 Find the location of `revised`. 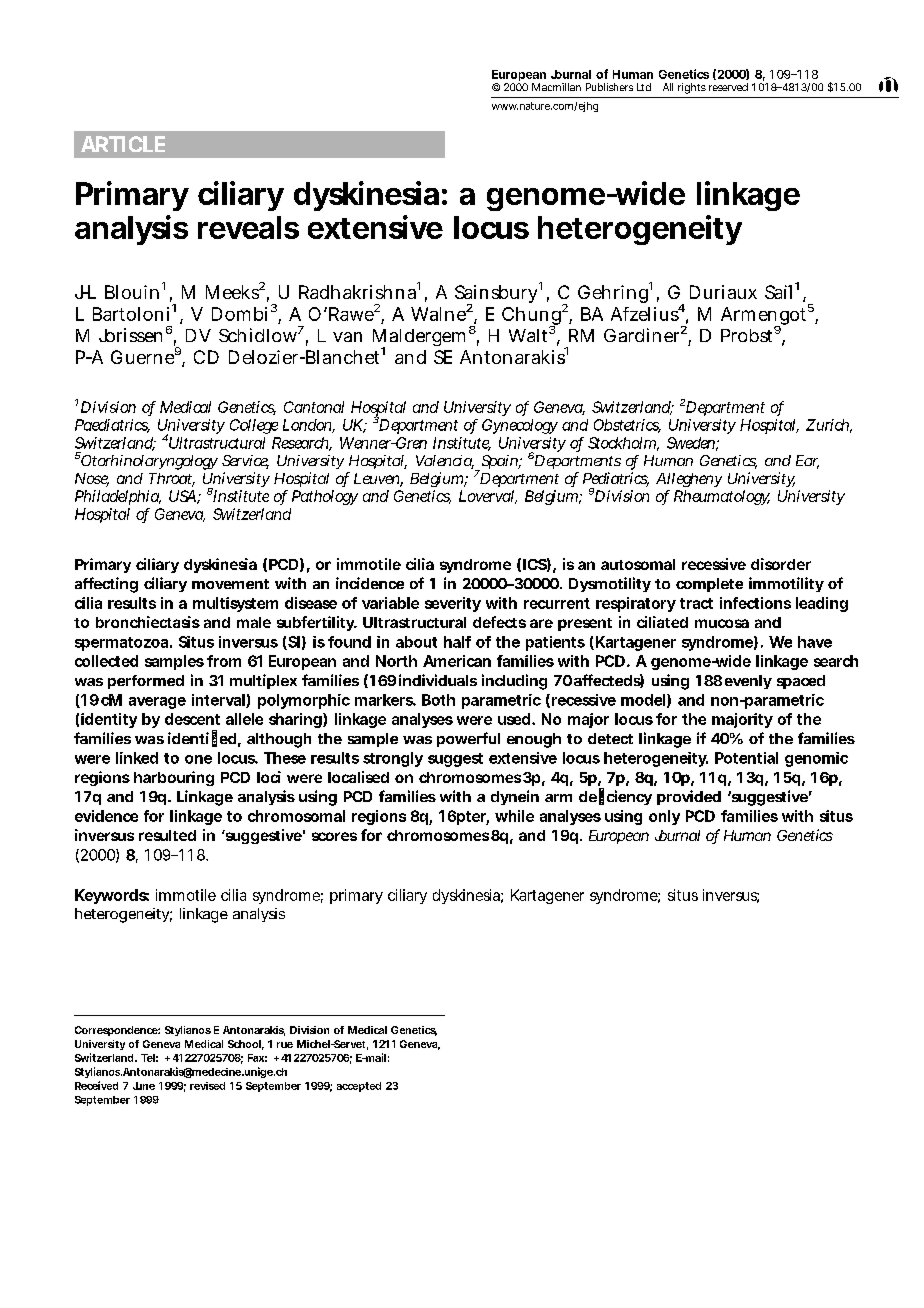

revised is located at coordinates (207, 1086).
